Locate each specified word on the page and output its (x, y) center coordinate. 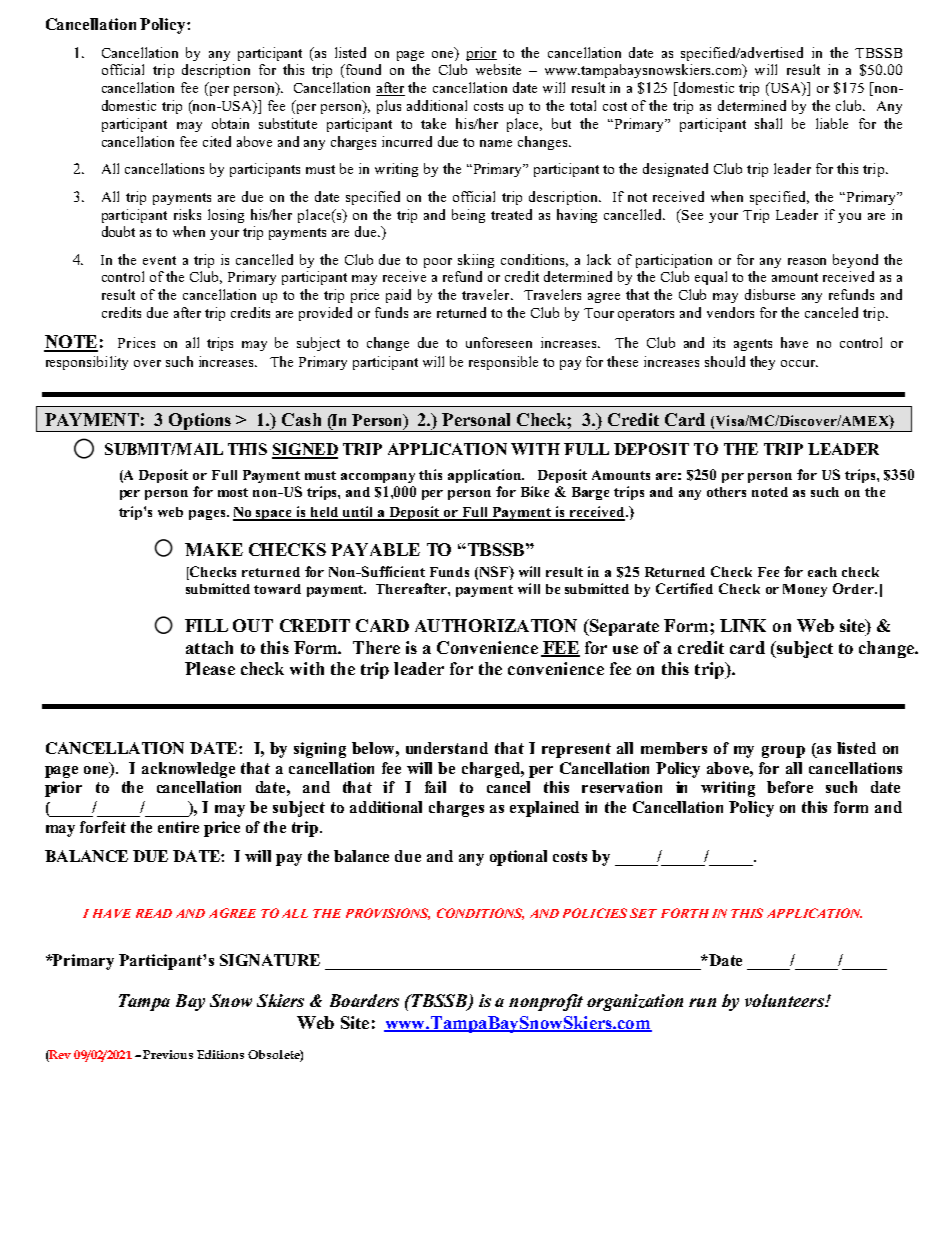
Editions (220, 1054)
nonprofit (546, 1002)
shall (768, 123)
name (496, 143)
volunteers (785, 1000)
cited (217, 141)
